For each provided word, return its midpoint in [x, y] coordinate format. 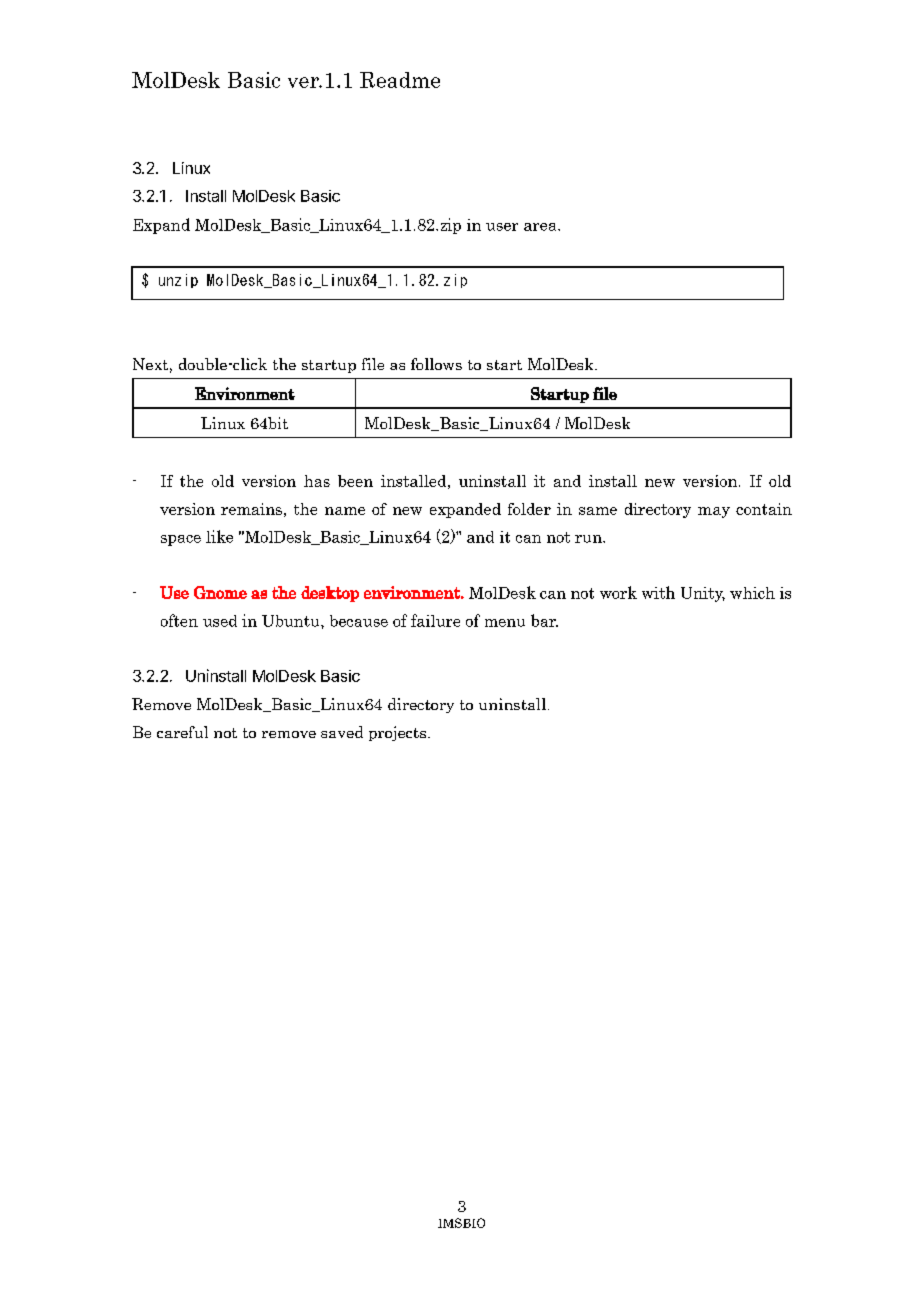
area [541, 227]
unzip [178, 281]
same [598, 511]
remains [251, 509]
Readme [400, 80]
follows [436, 364]
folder [529, 509]
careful [182, 732]
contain [764, 509]
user [502, 227]
